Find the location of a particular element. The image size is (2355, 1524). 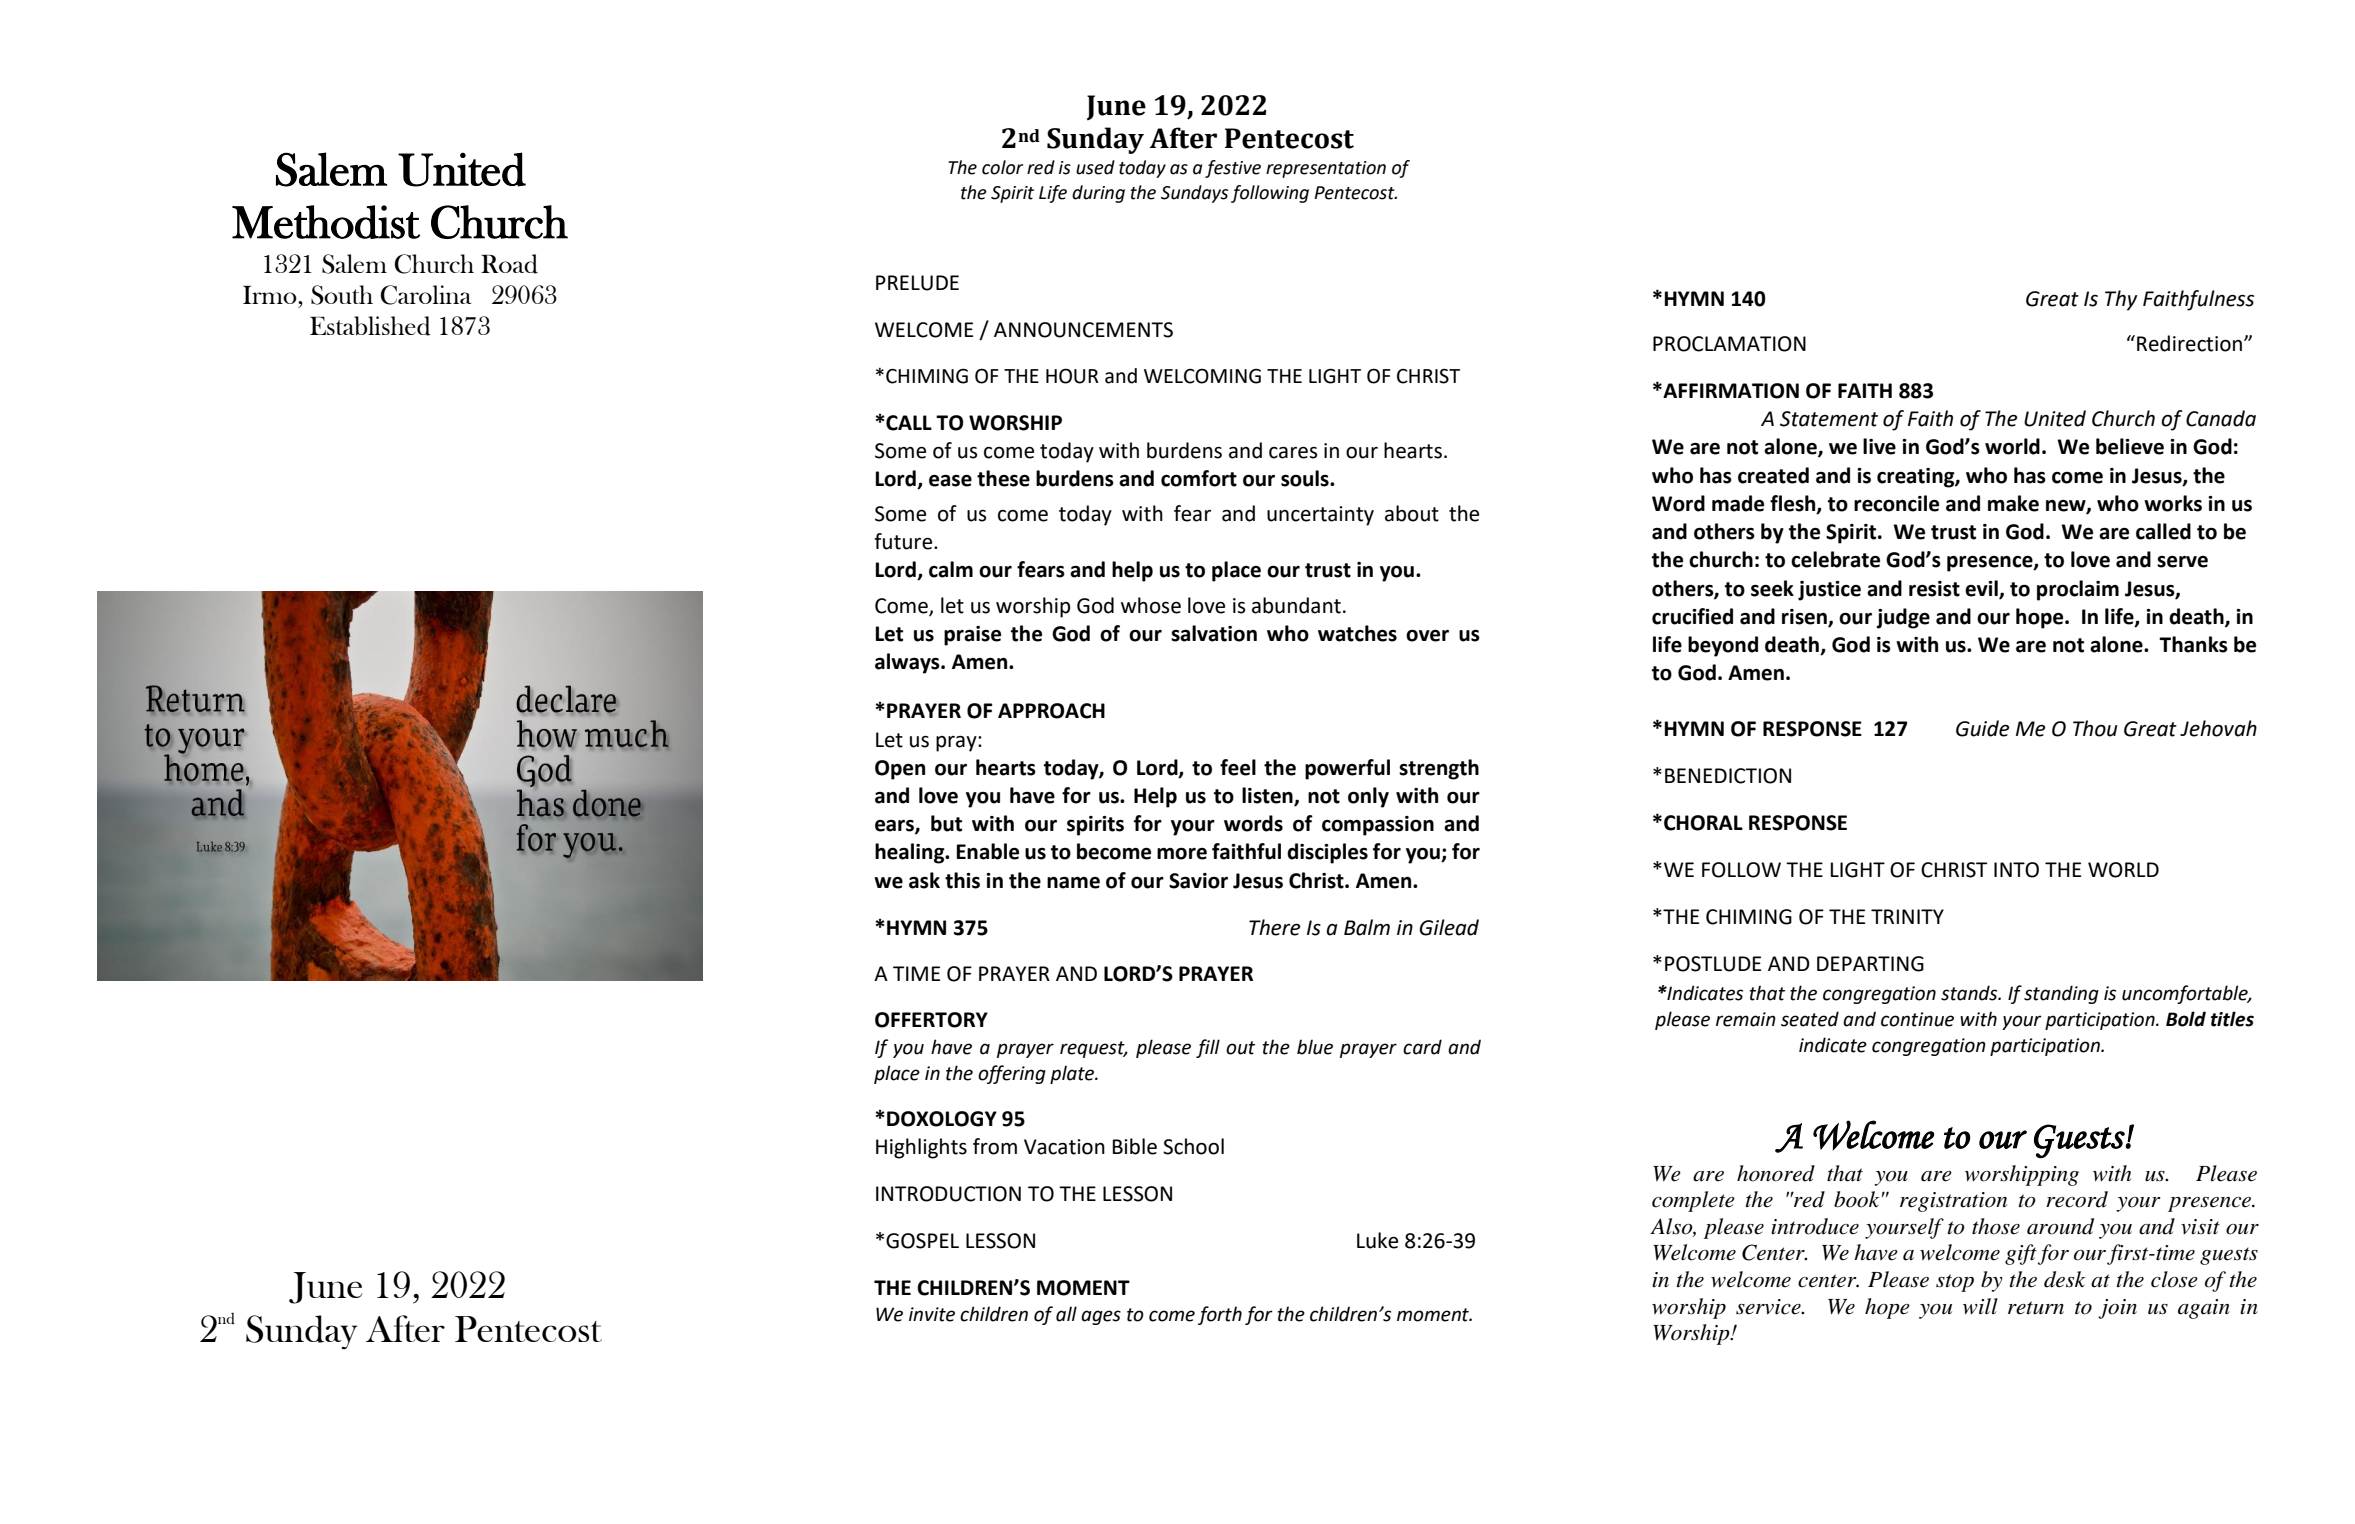

forth is located at coordinates (1220, 1315).
